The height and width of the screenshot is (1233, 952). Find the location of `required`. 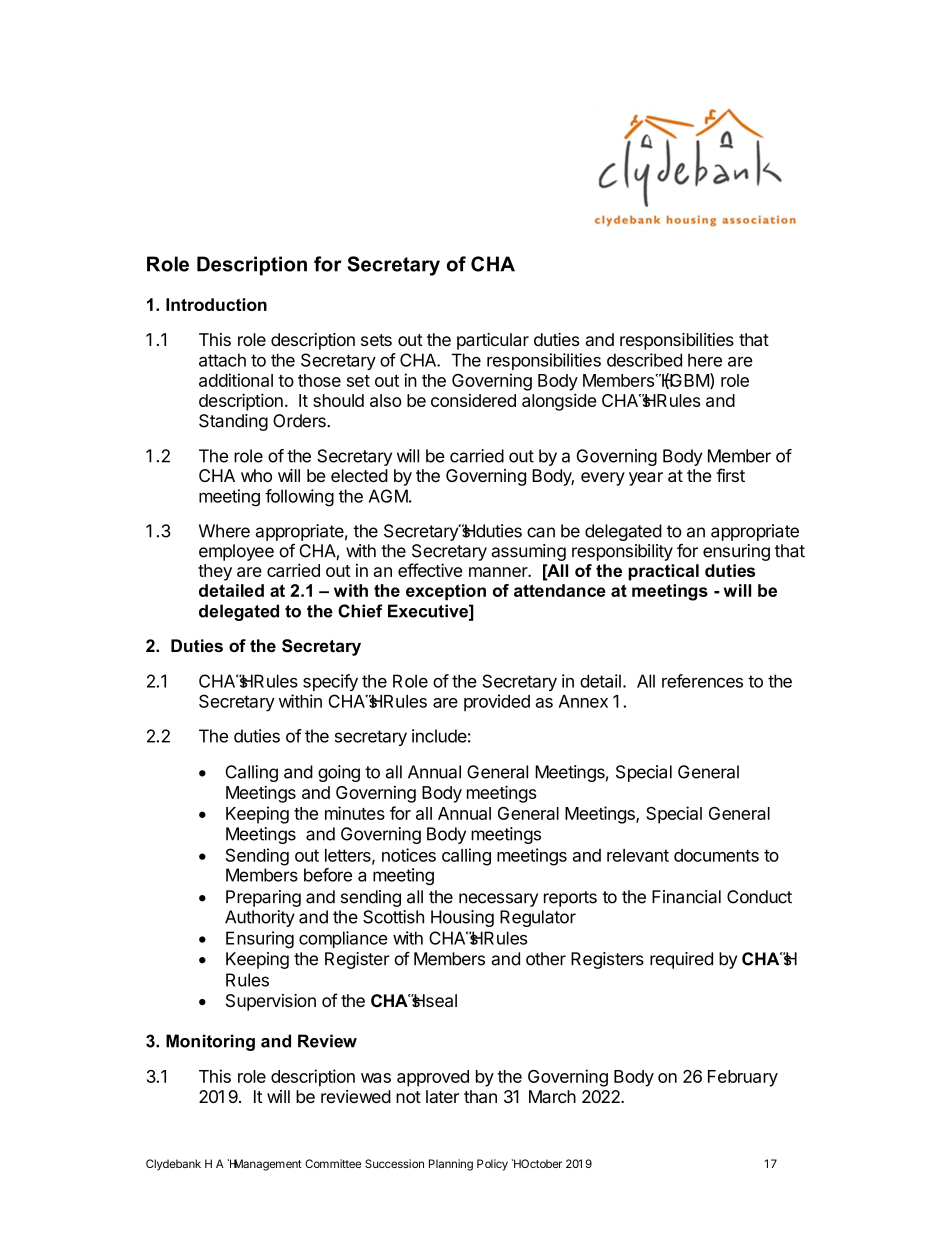

required is located at coordinates (681, 960).
